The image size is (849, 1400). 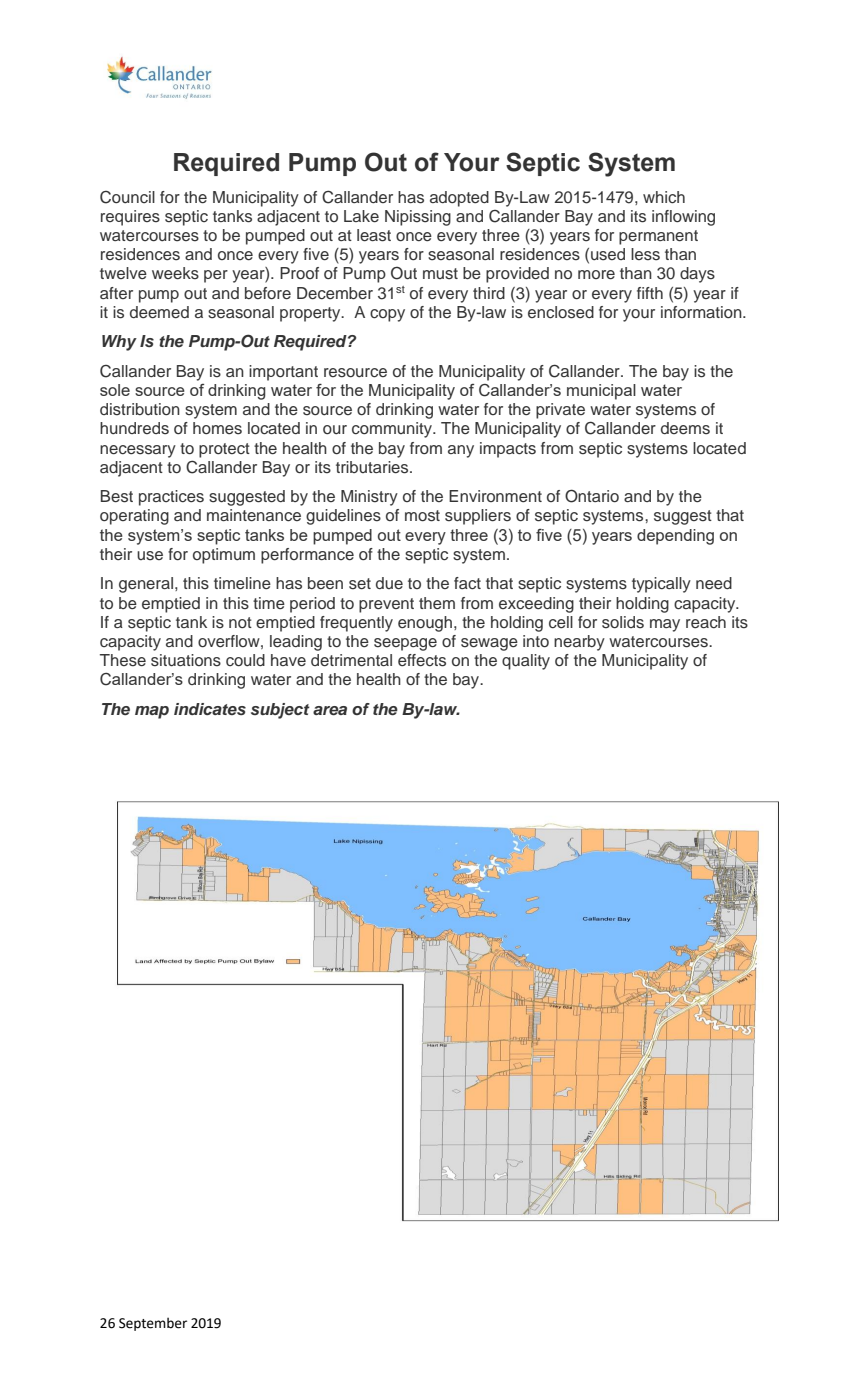 What do you see at coordinates (186, 660) in the screenshot?
I see `situations` at bounding box center [186, 660].
